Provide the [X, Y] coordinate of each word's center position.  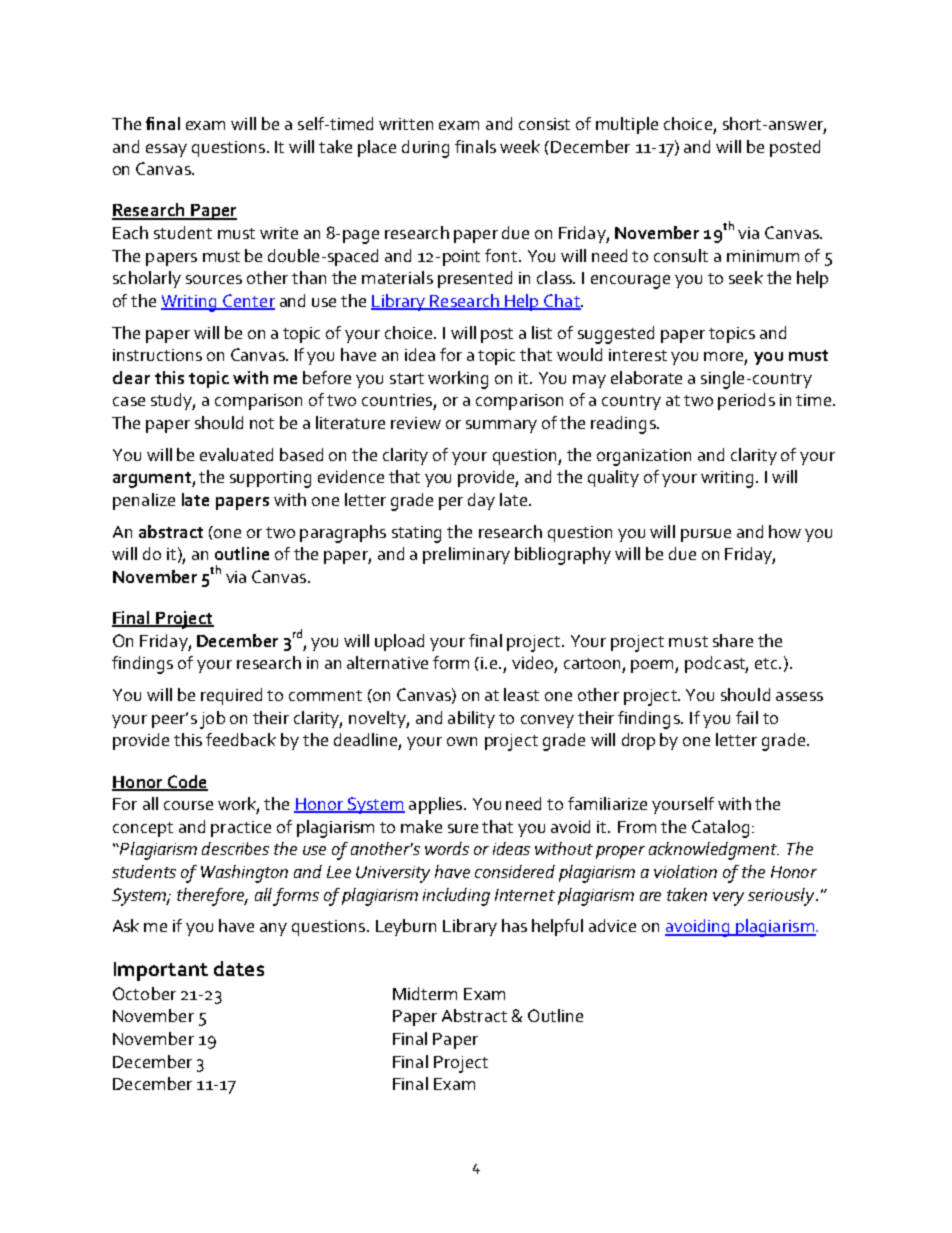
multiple [627, 125]
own [462, 741]
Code [186, 782]
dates [239, 968]
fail [747, 717]
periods [746, 401]
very [728, 899]
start [407, 378]
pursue [706, 535]
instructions [157, 355]
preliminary [466, 555]
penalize [144, 501]
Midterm [425, 993]
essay [166, 150]
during [425, 149]
